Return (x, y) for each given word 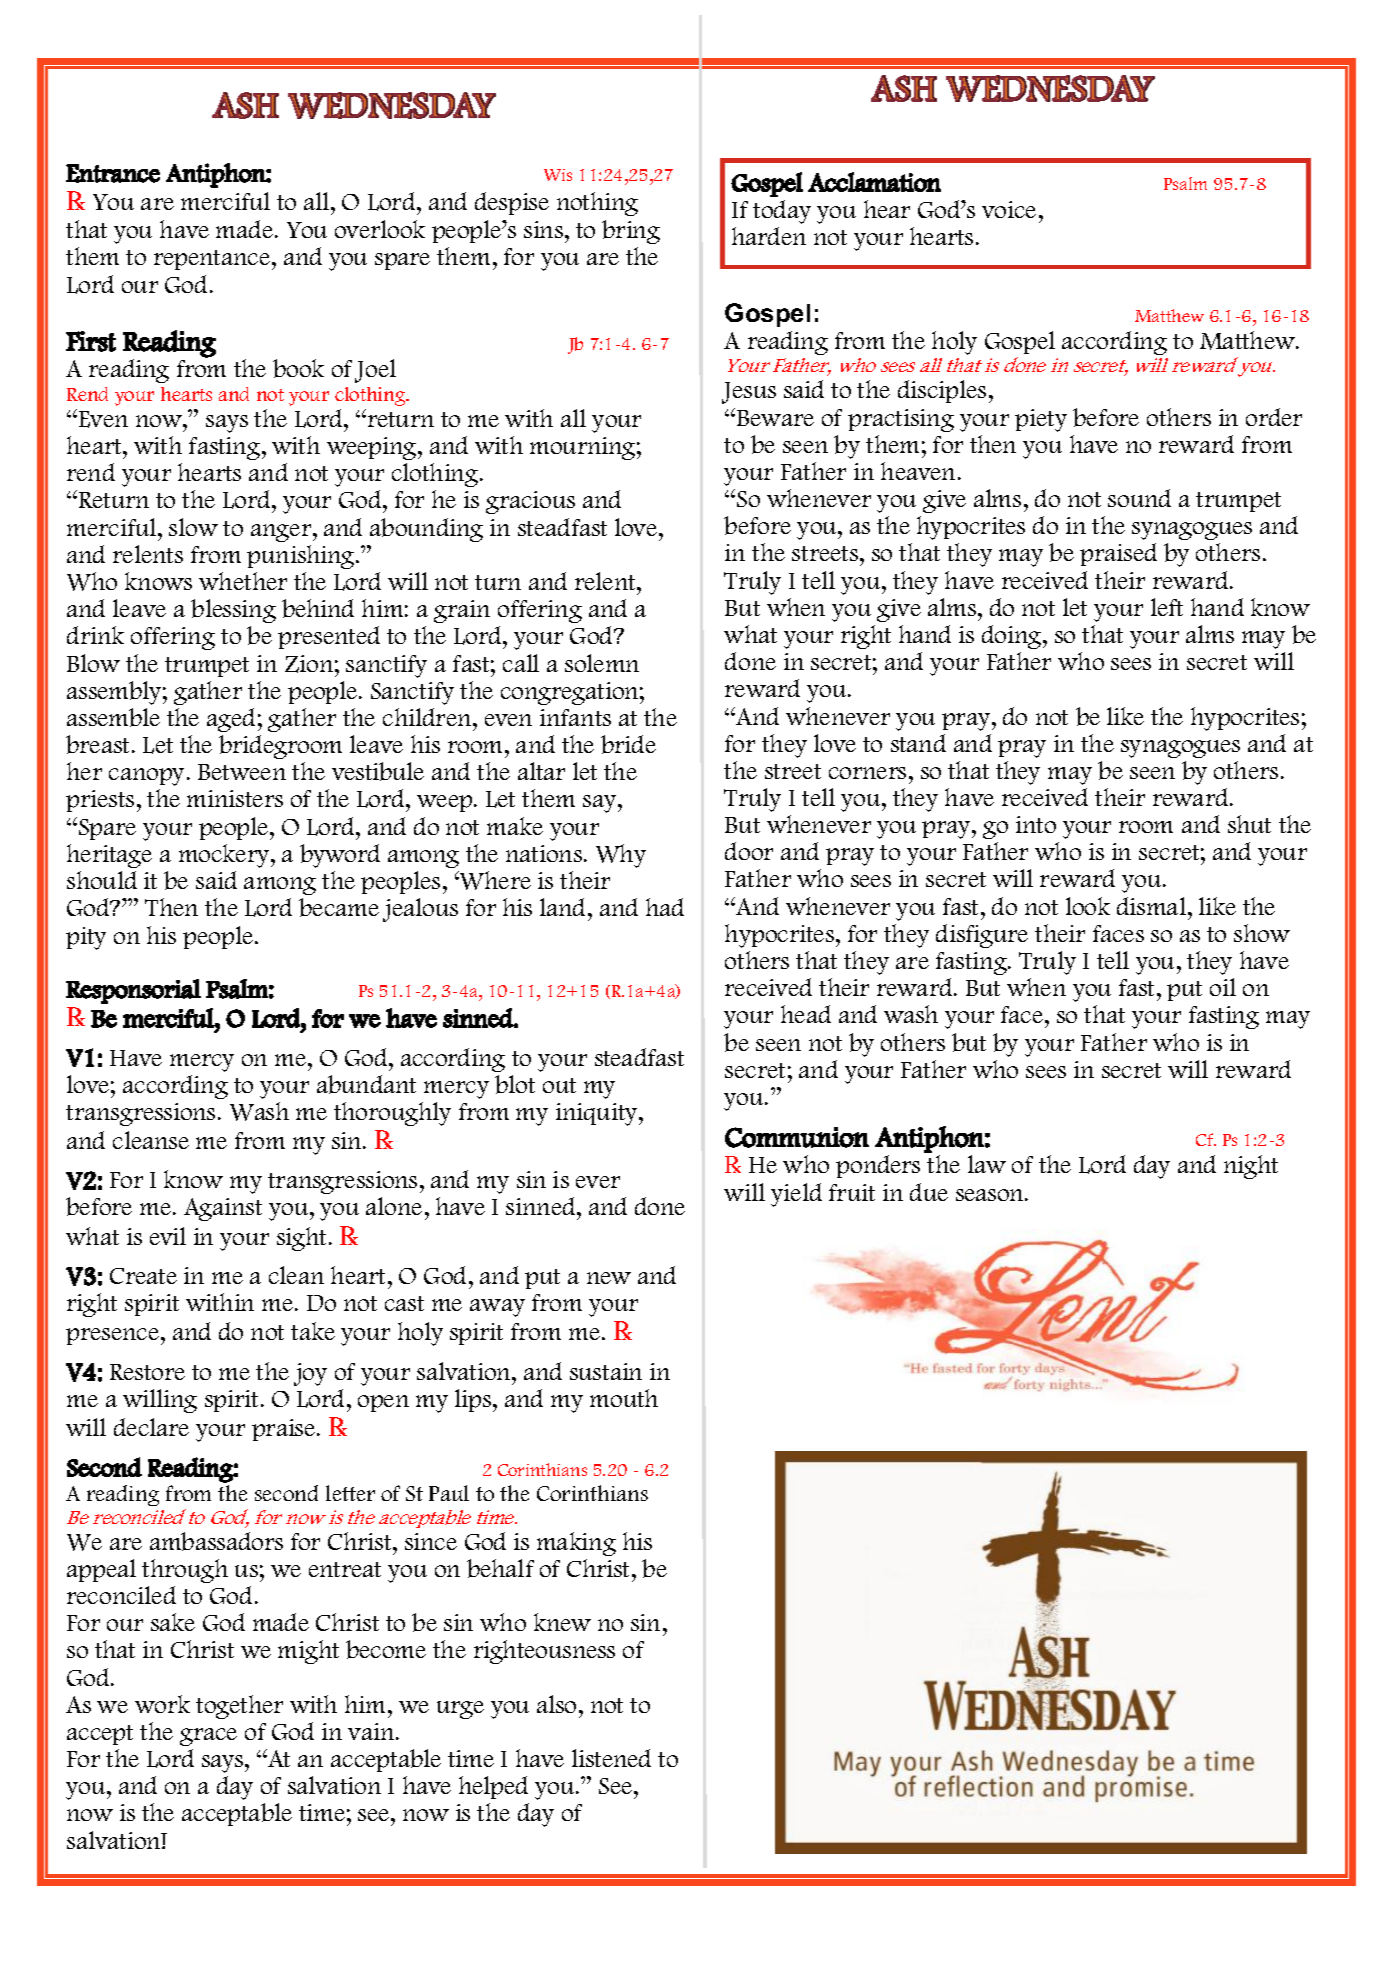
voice (1009, 209)
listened (611, 1758)
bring (631, 232)
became (339, 907)
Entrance (113, 173)
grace (208, 1737)
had (665, 907)
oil (1223, 987)
